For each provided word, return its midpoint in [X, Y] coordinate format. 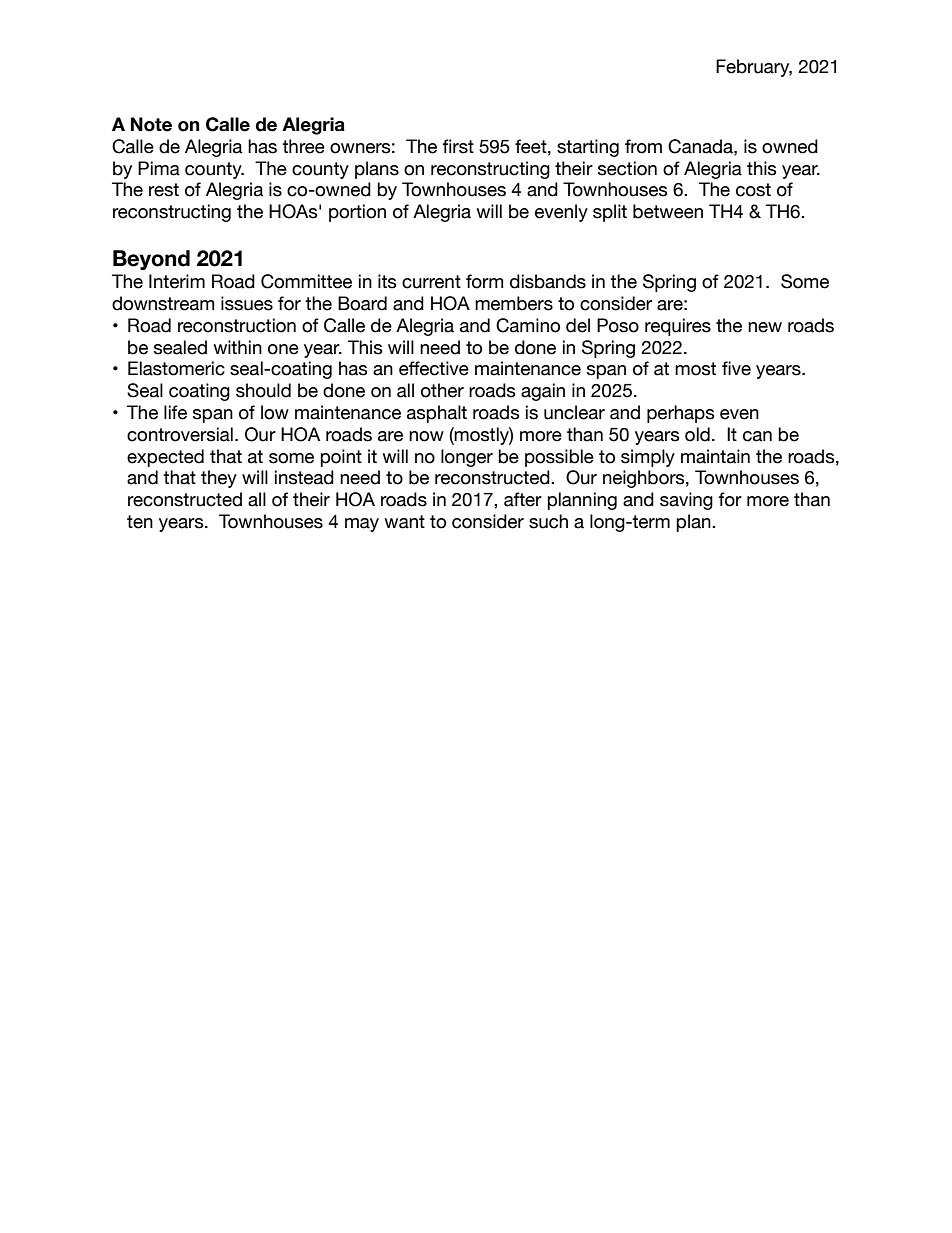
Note [151, 124]
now [426, 436]
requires [678, 327]
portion [357, 213]
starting [588, 148]
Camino [528, 325]
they [219, 479]
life [175, 412]
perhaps [681, 414]
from [643, 146]
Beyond [151, 260]
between [668, 211]
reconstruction [237, 325]
